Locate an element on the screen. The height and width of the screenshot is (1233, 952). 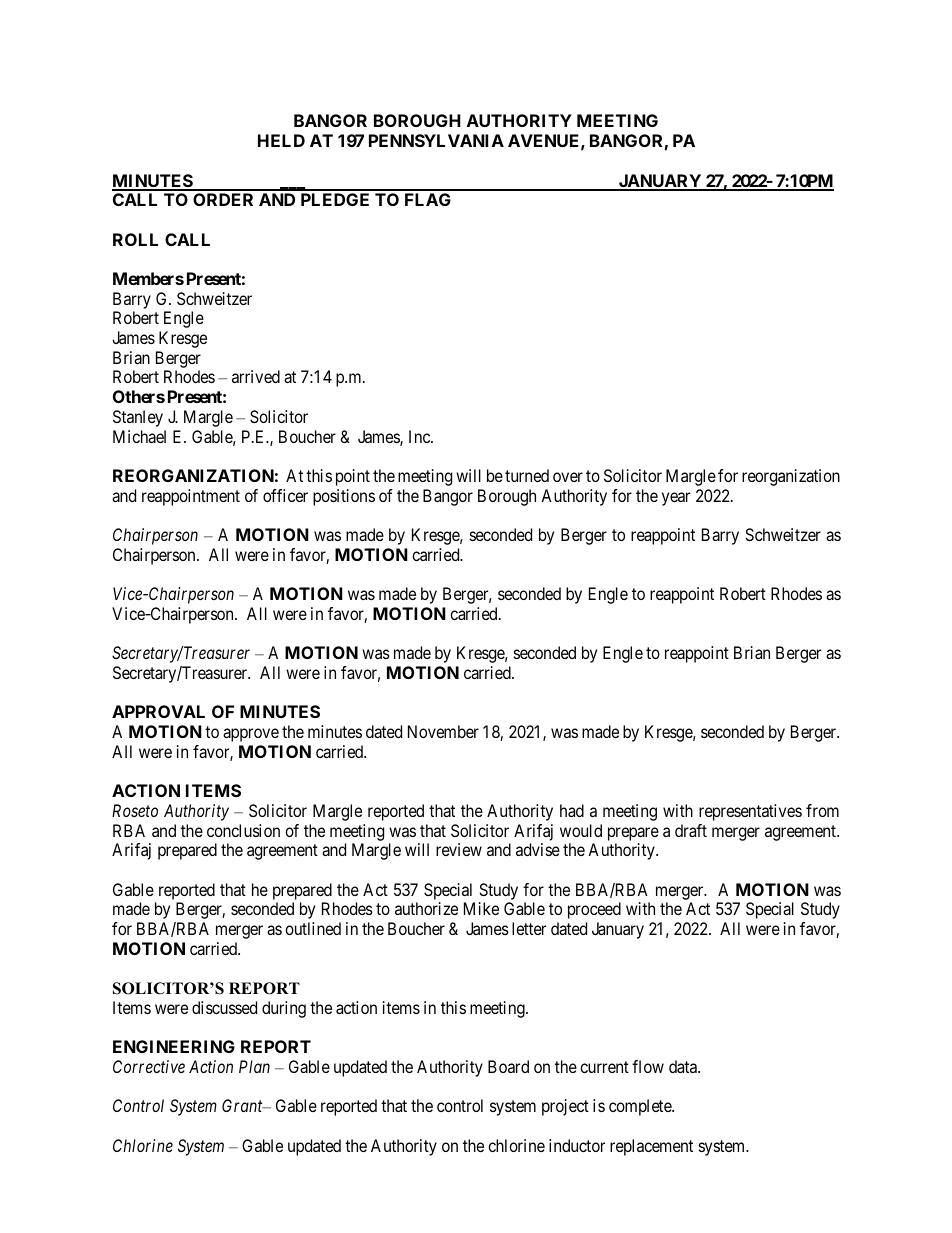
Board is located at coordinates (508, 1066).
